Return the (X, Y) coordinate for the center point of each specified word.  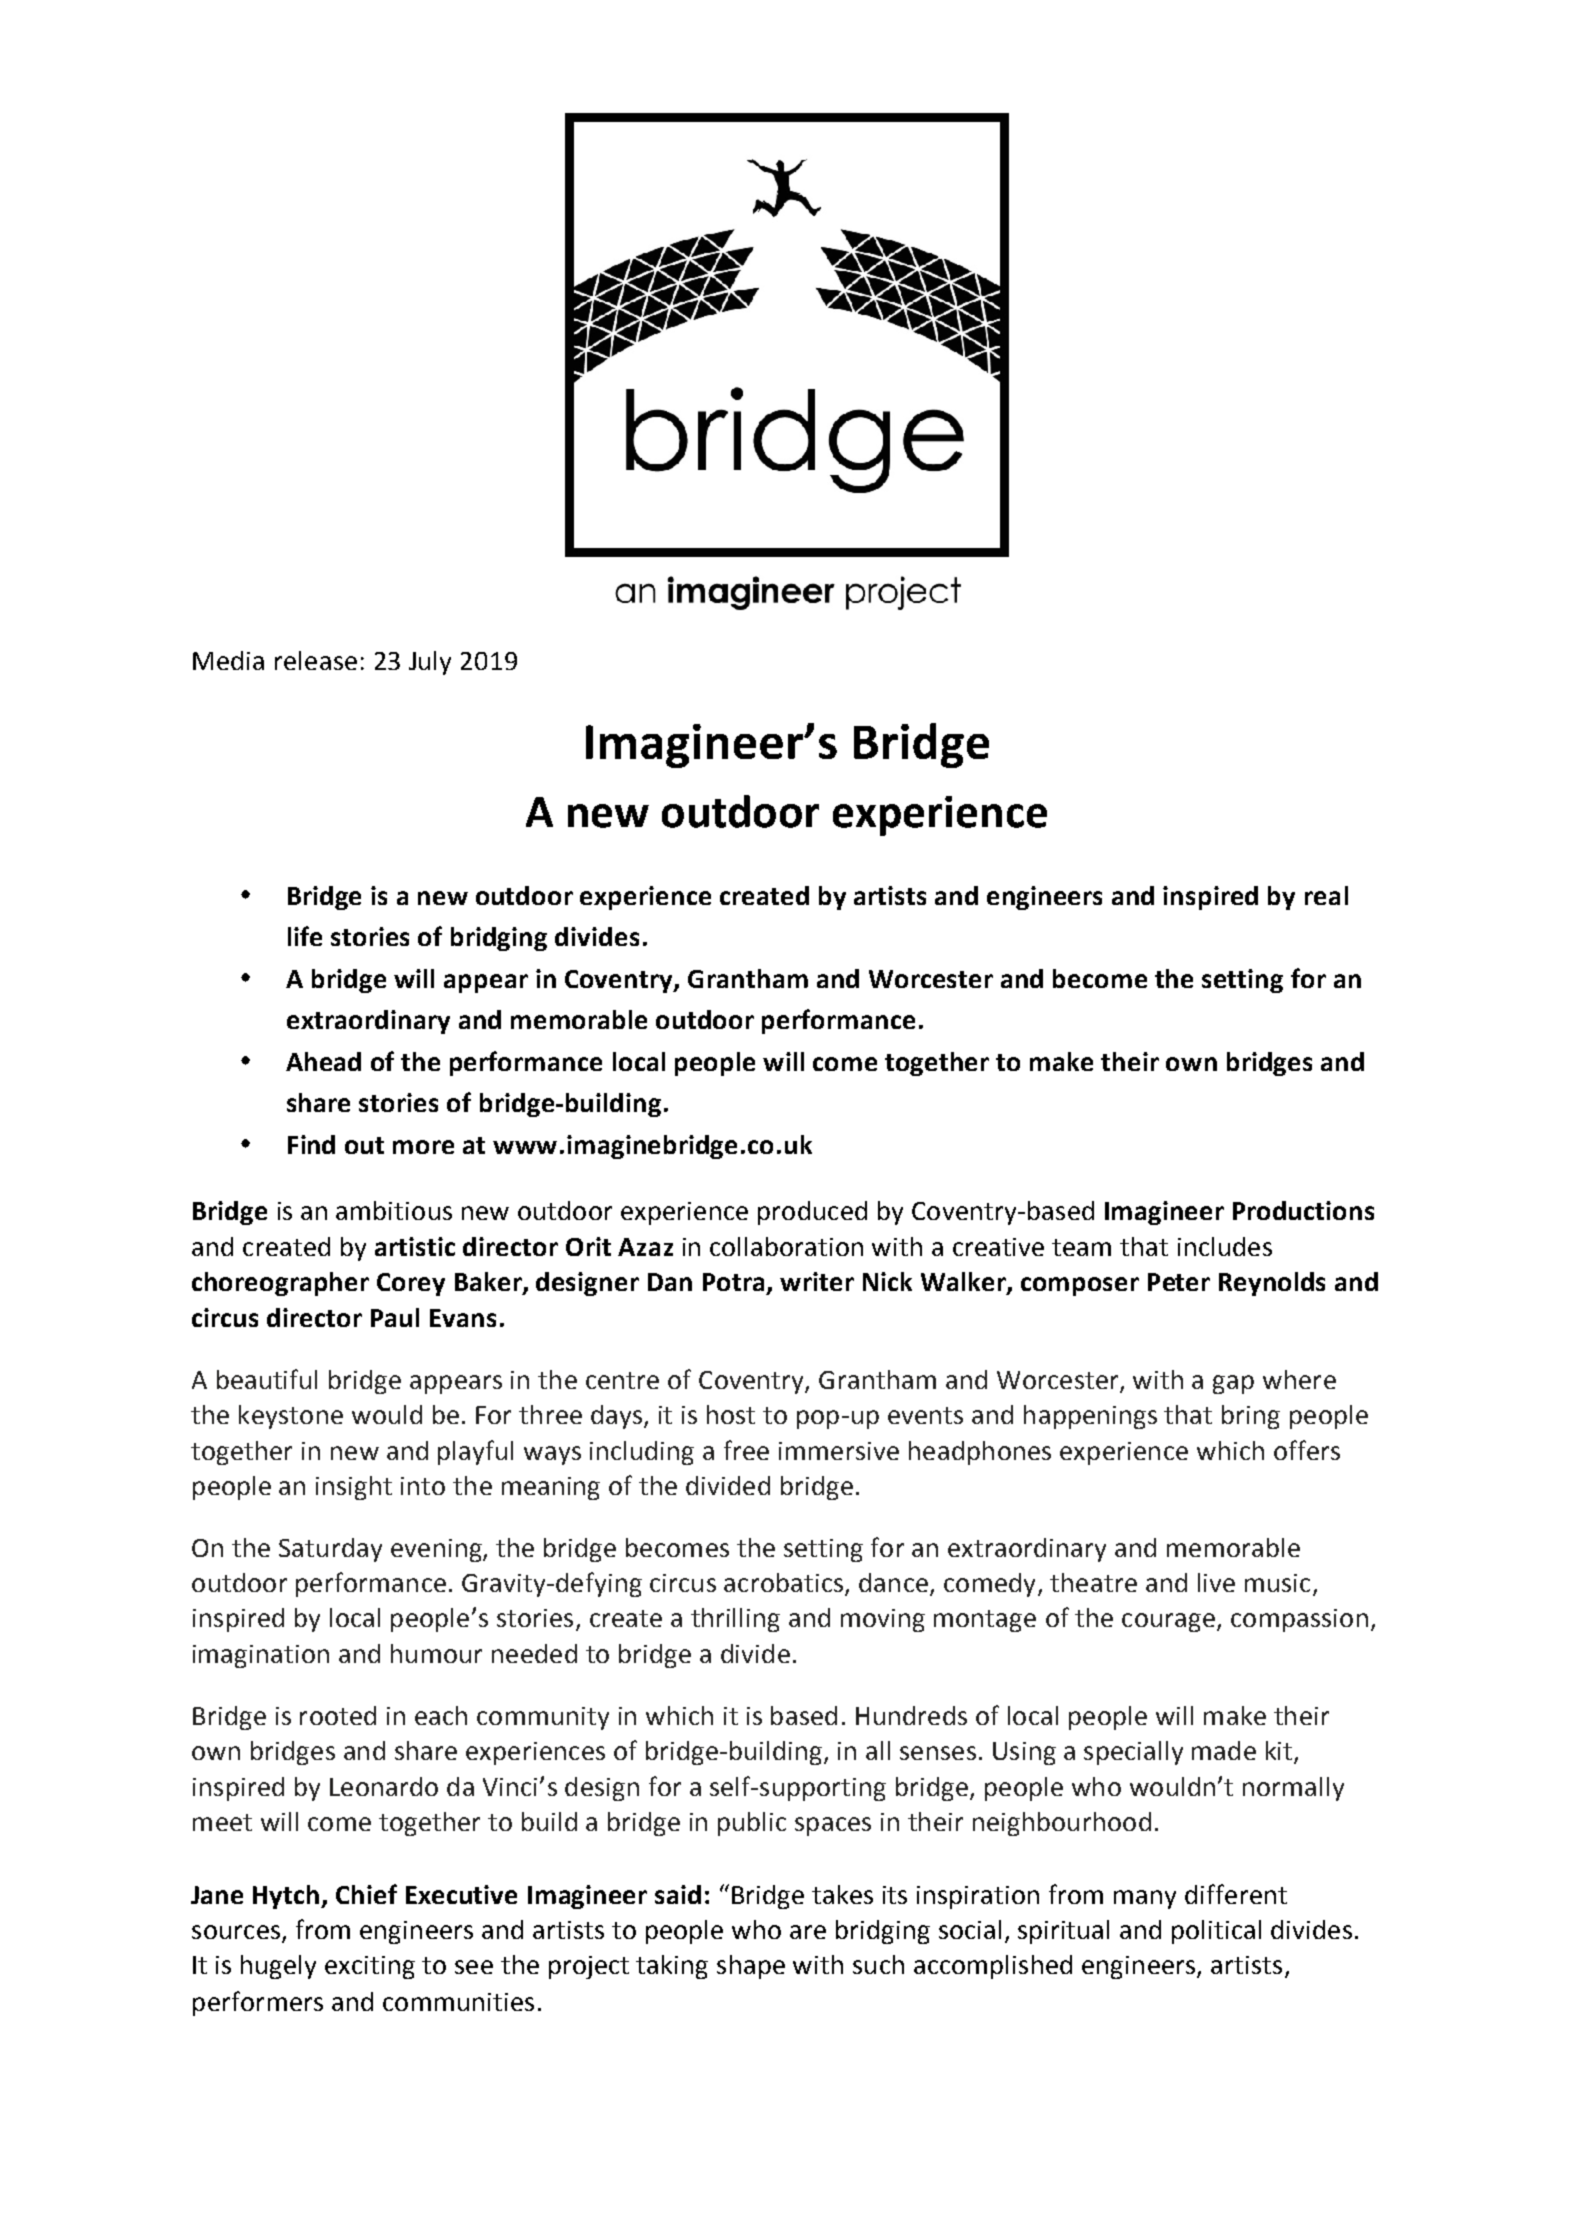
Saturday (330, 1550)
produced (812, 1213)
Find (311, 1144)
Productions (1303, 1210)
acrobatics (783, 1582)
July (430, 663)
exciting (370, 1967)
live (1216, 1582)
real (1326, 895)
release (316, 660)
